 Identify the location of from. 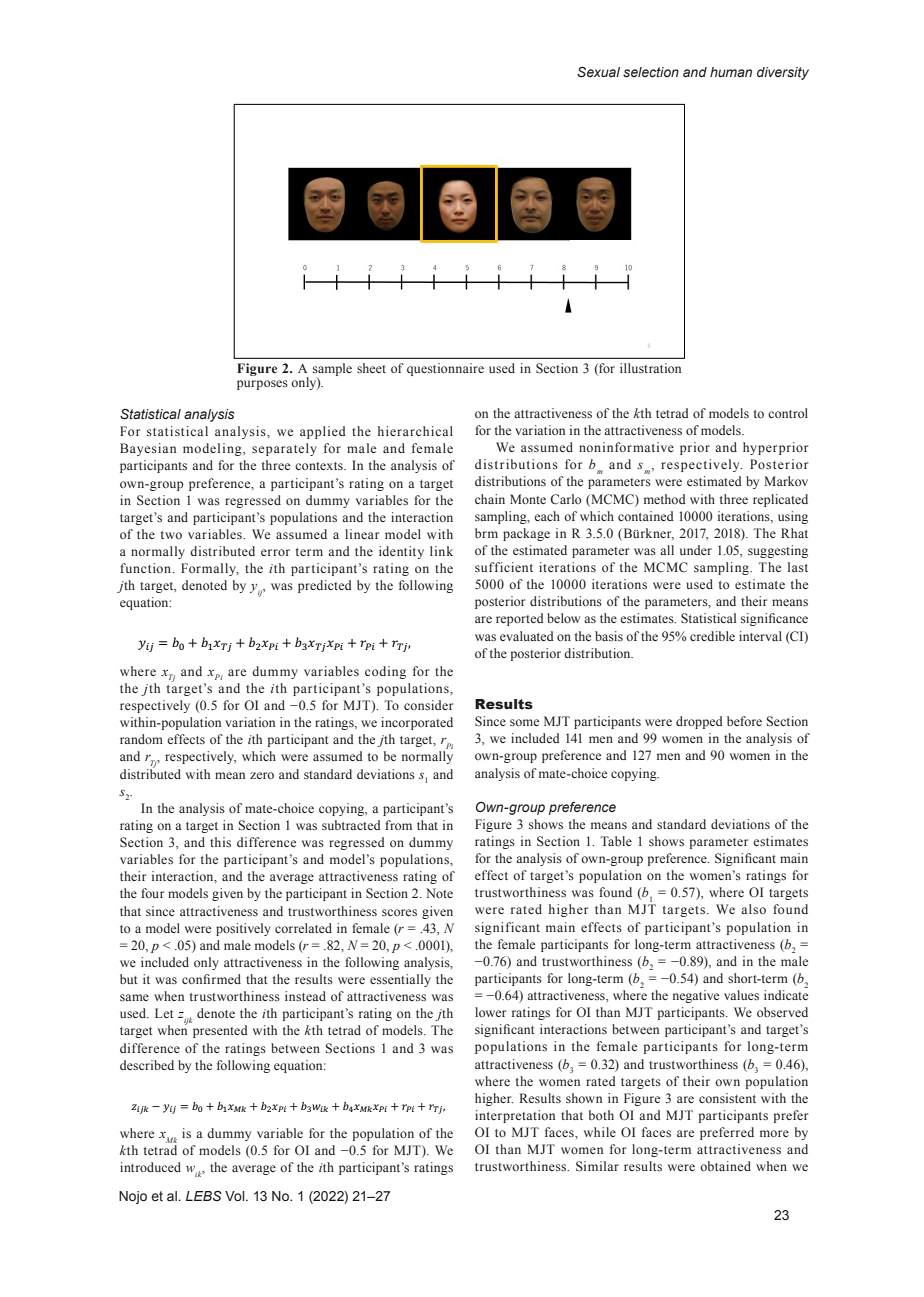
(398, 825).
